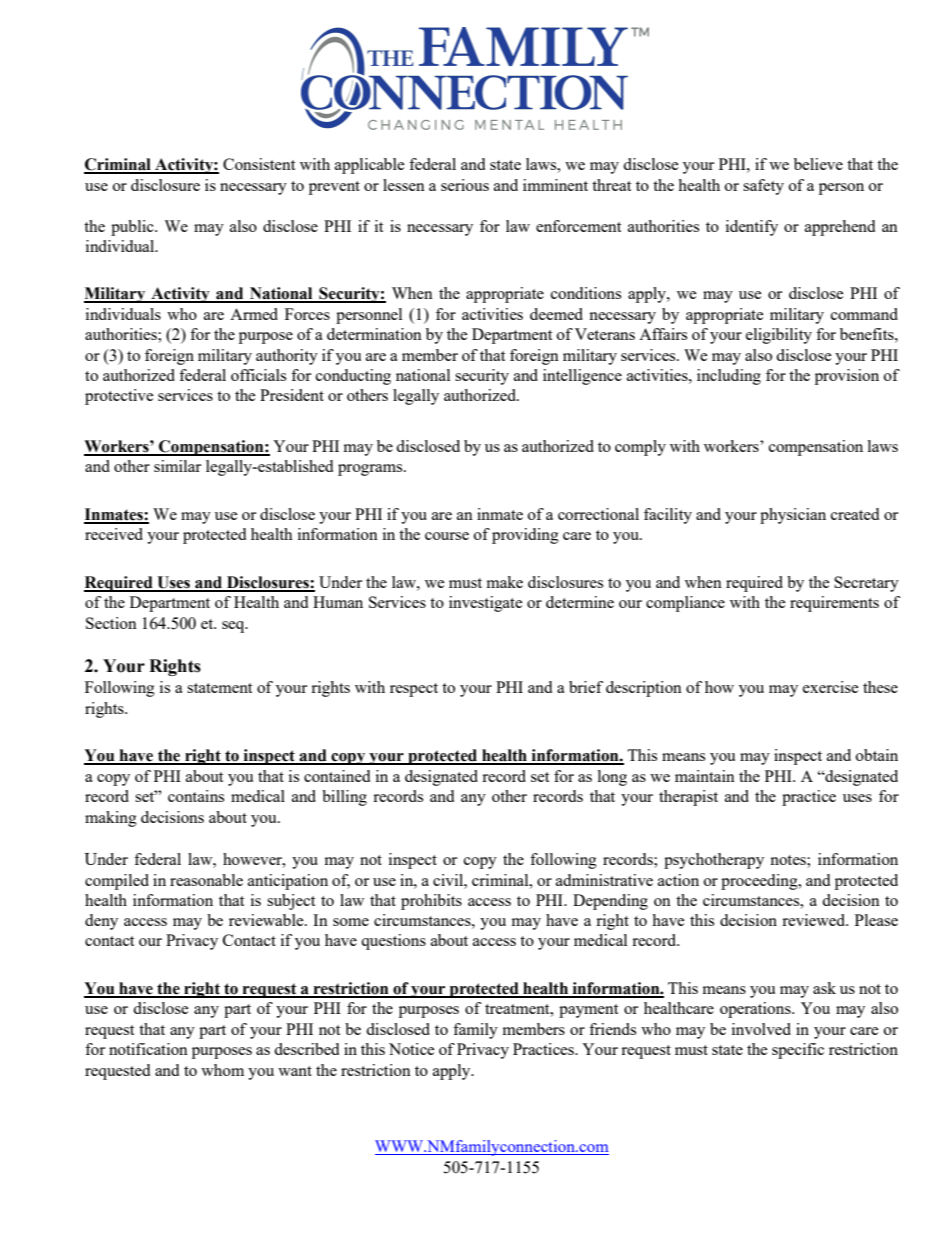 The height and width of the image is (1233, 952). I want to click on physician, so click(793, 516).
